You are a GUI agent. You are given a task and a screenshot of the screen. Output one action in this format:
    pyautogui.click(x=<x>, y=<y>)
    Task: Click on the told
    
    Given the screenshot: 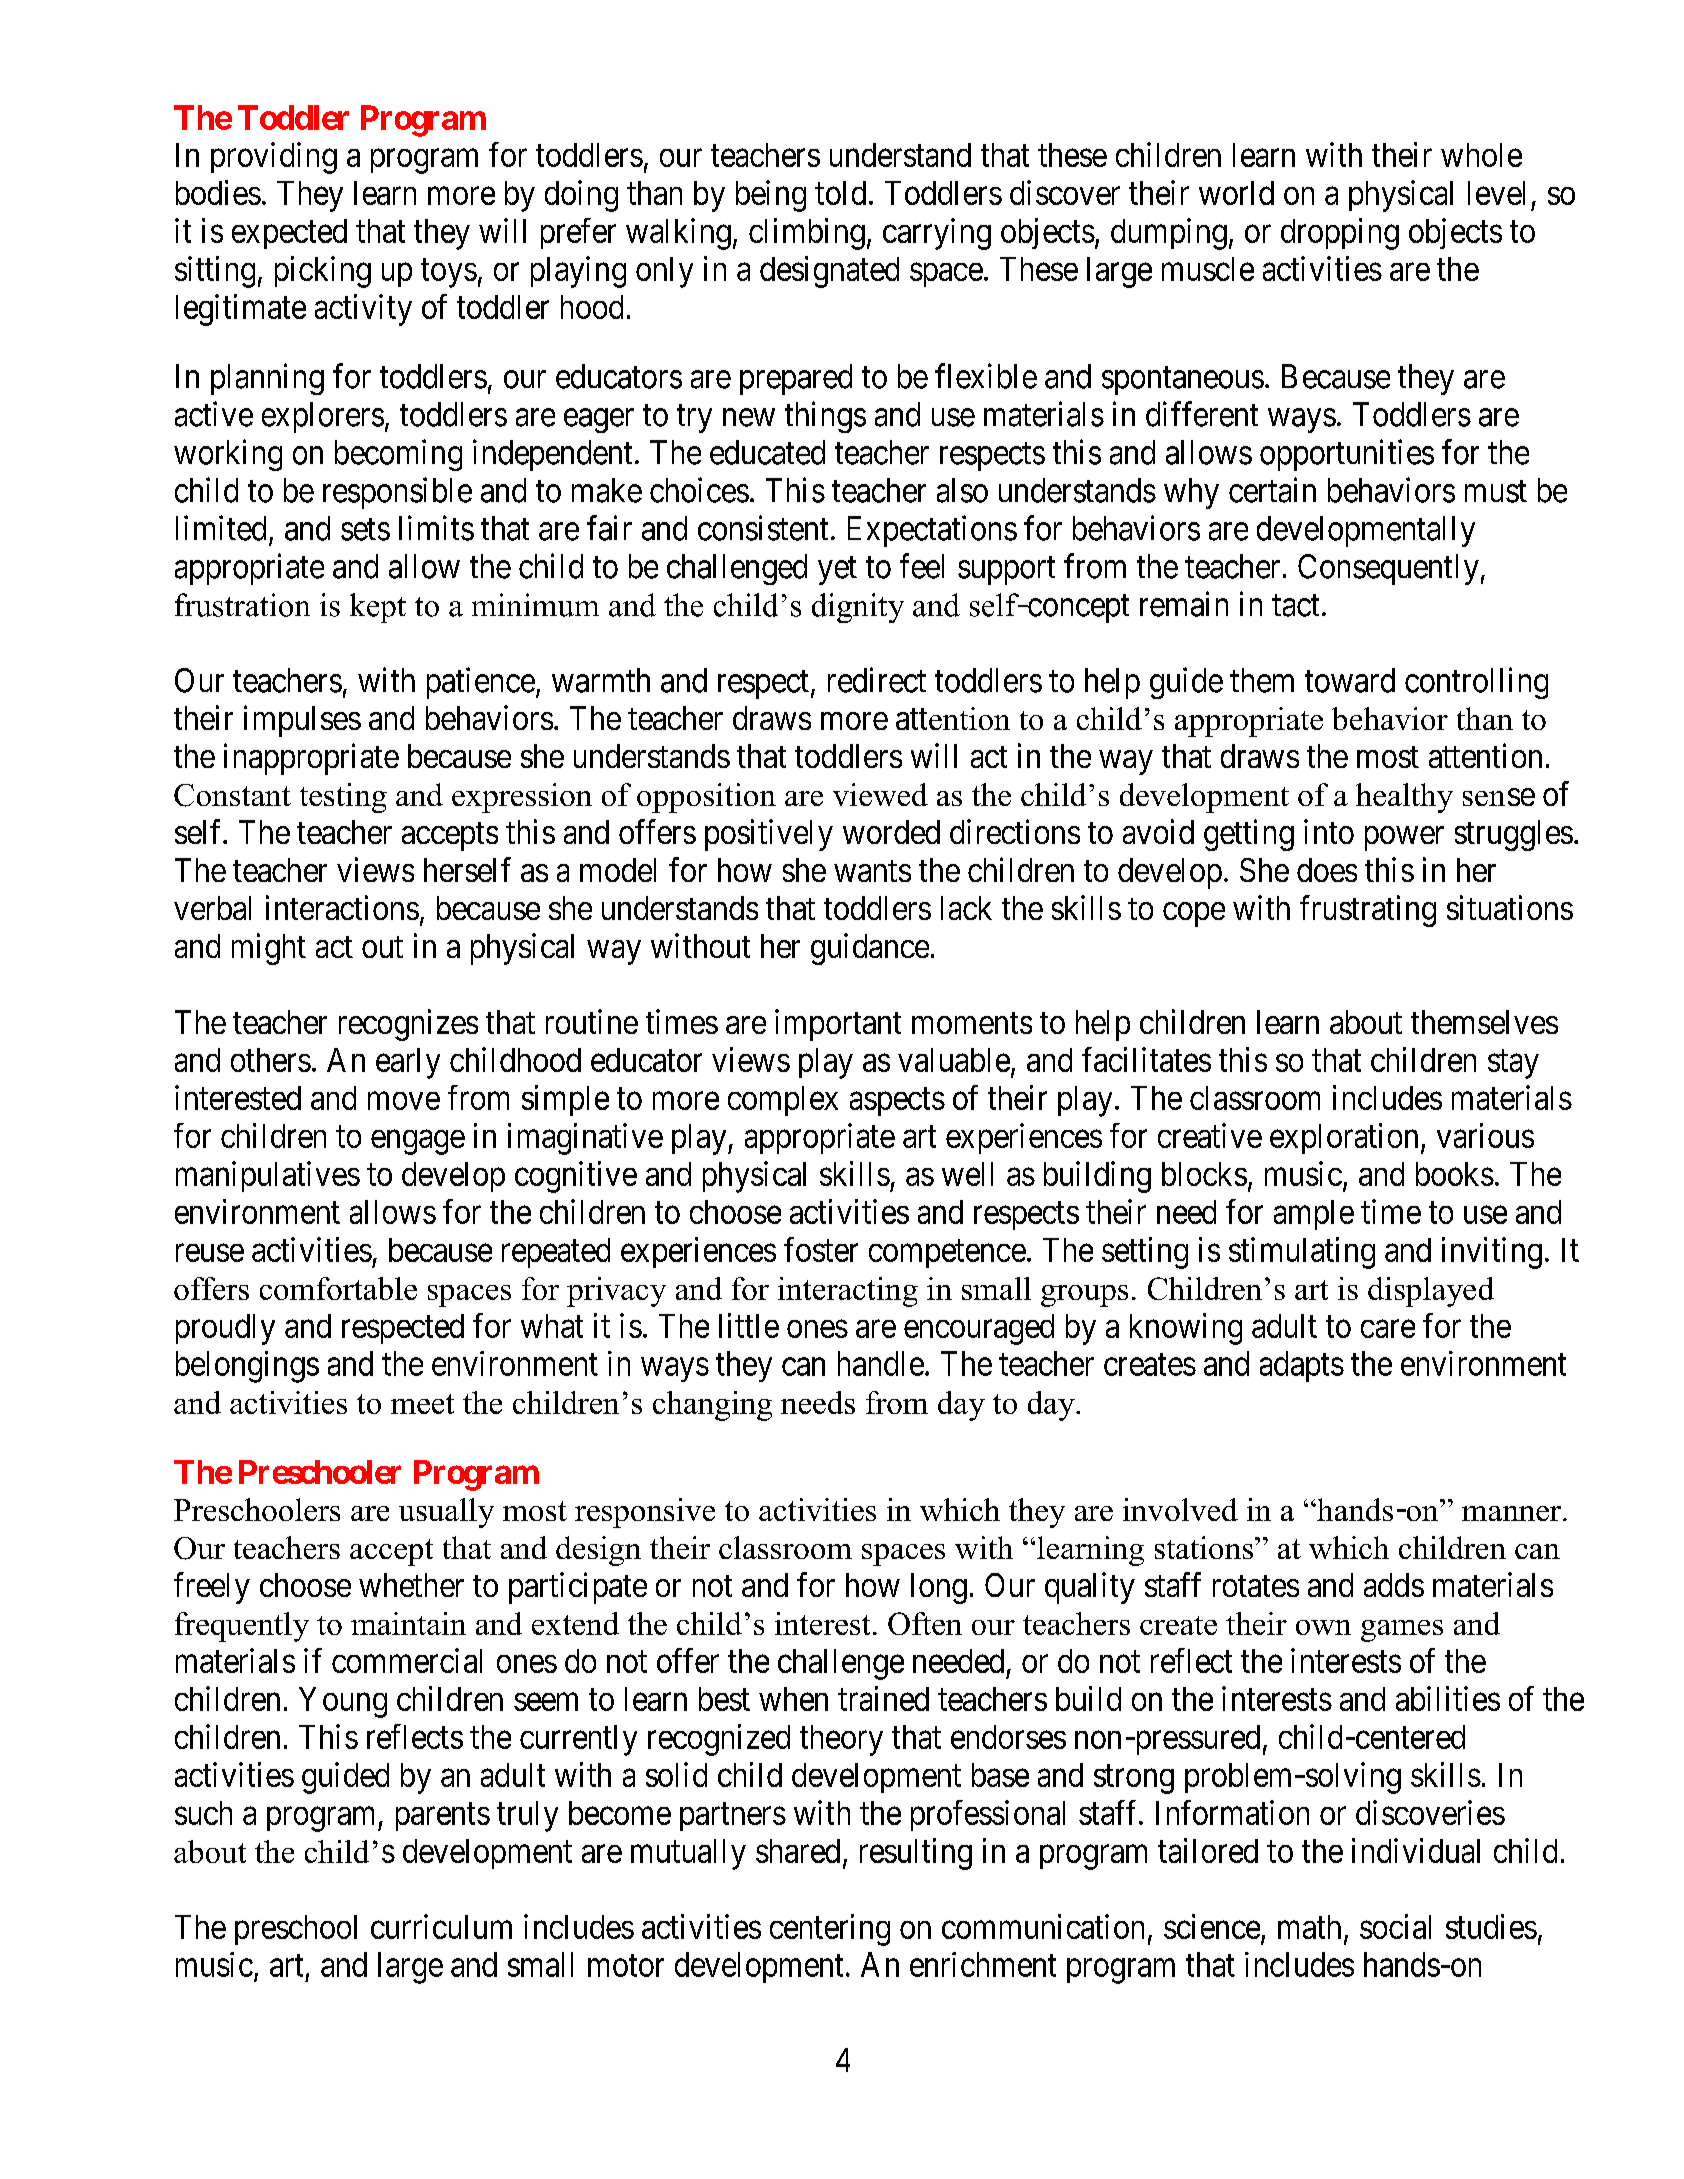 What is the action you would take?
    pyautogui.click(x=840, y=193)
